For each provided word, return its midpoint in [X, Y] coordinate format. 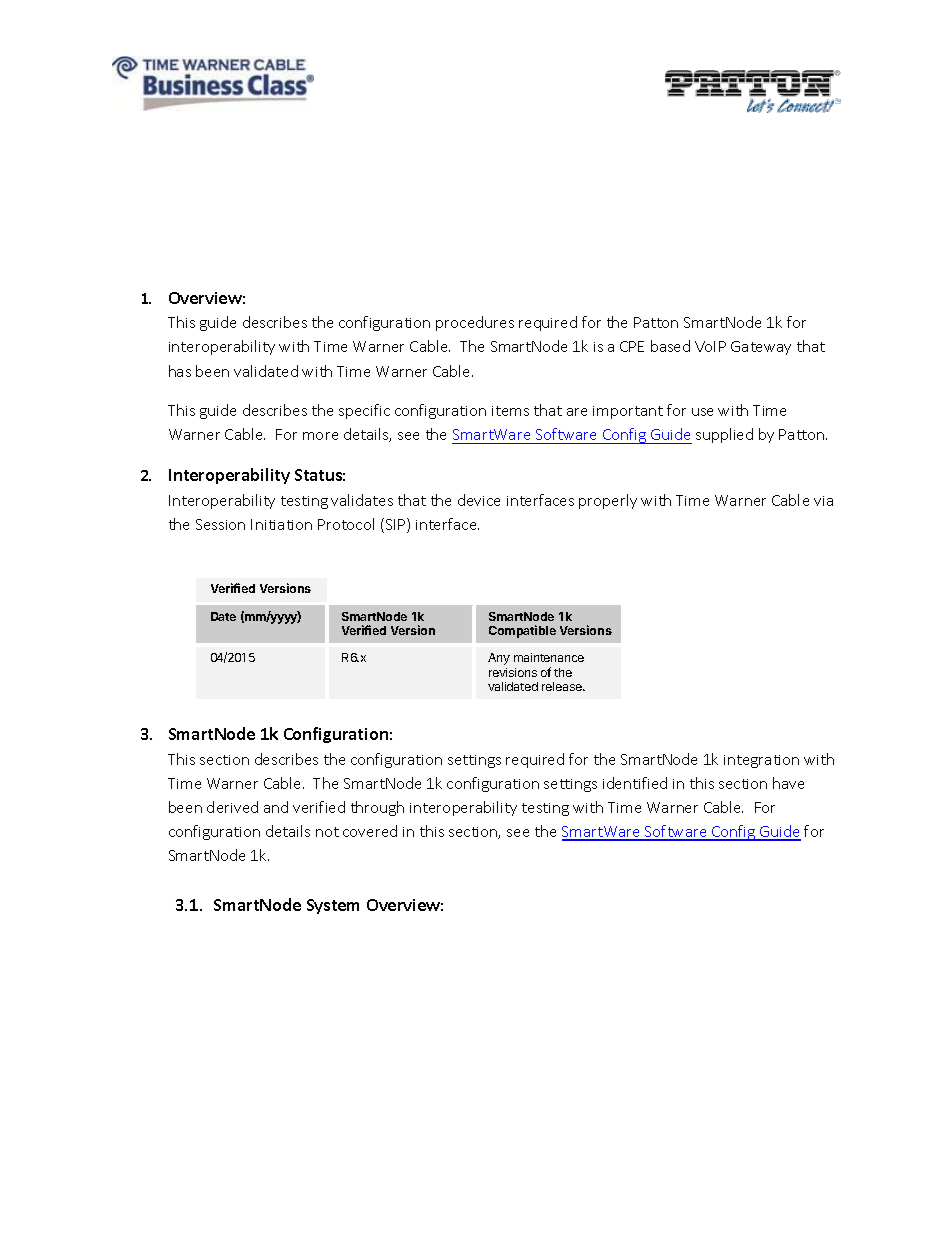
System [333, 906]
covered [370, 831]
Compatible [522, 631]
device [479, 500]
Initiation [281, 524]
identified [635, 783]
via [823, 501]
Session [220, 524]
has [180, 371]
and [276, 807]
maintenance [549, 657]
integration [761, 761]
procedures [475, 323]
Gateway [761, 348]
